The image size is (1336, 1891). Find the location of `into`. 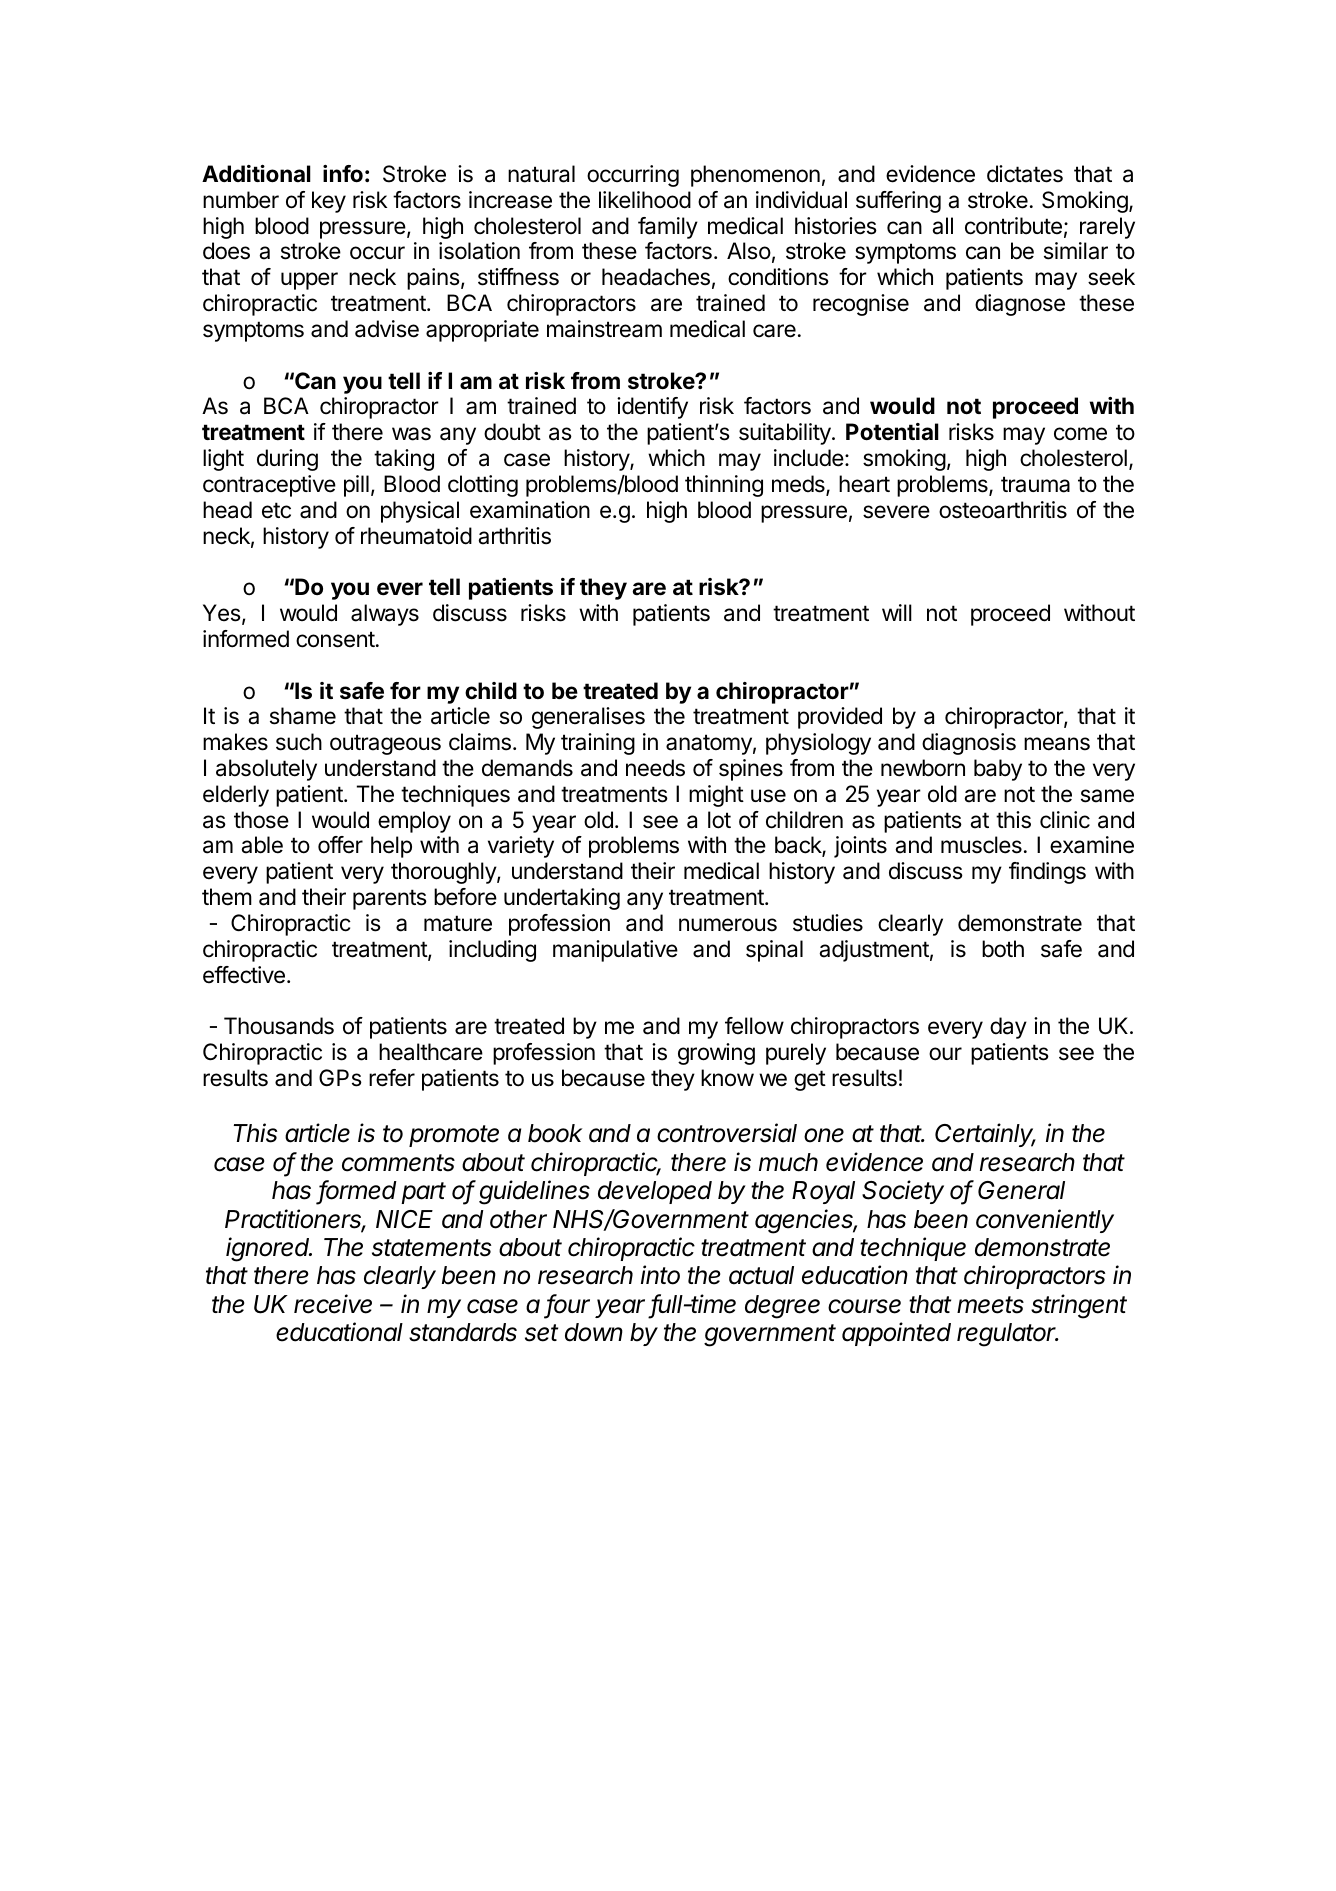

into is located at coordinates (660, 1275).
